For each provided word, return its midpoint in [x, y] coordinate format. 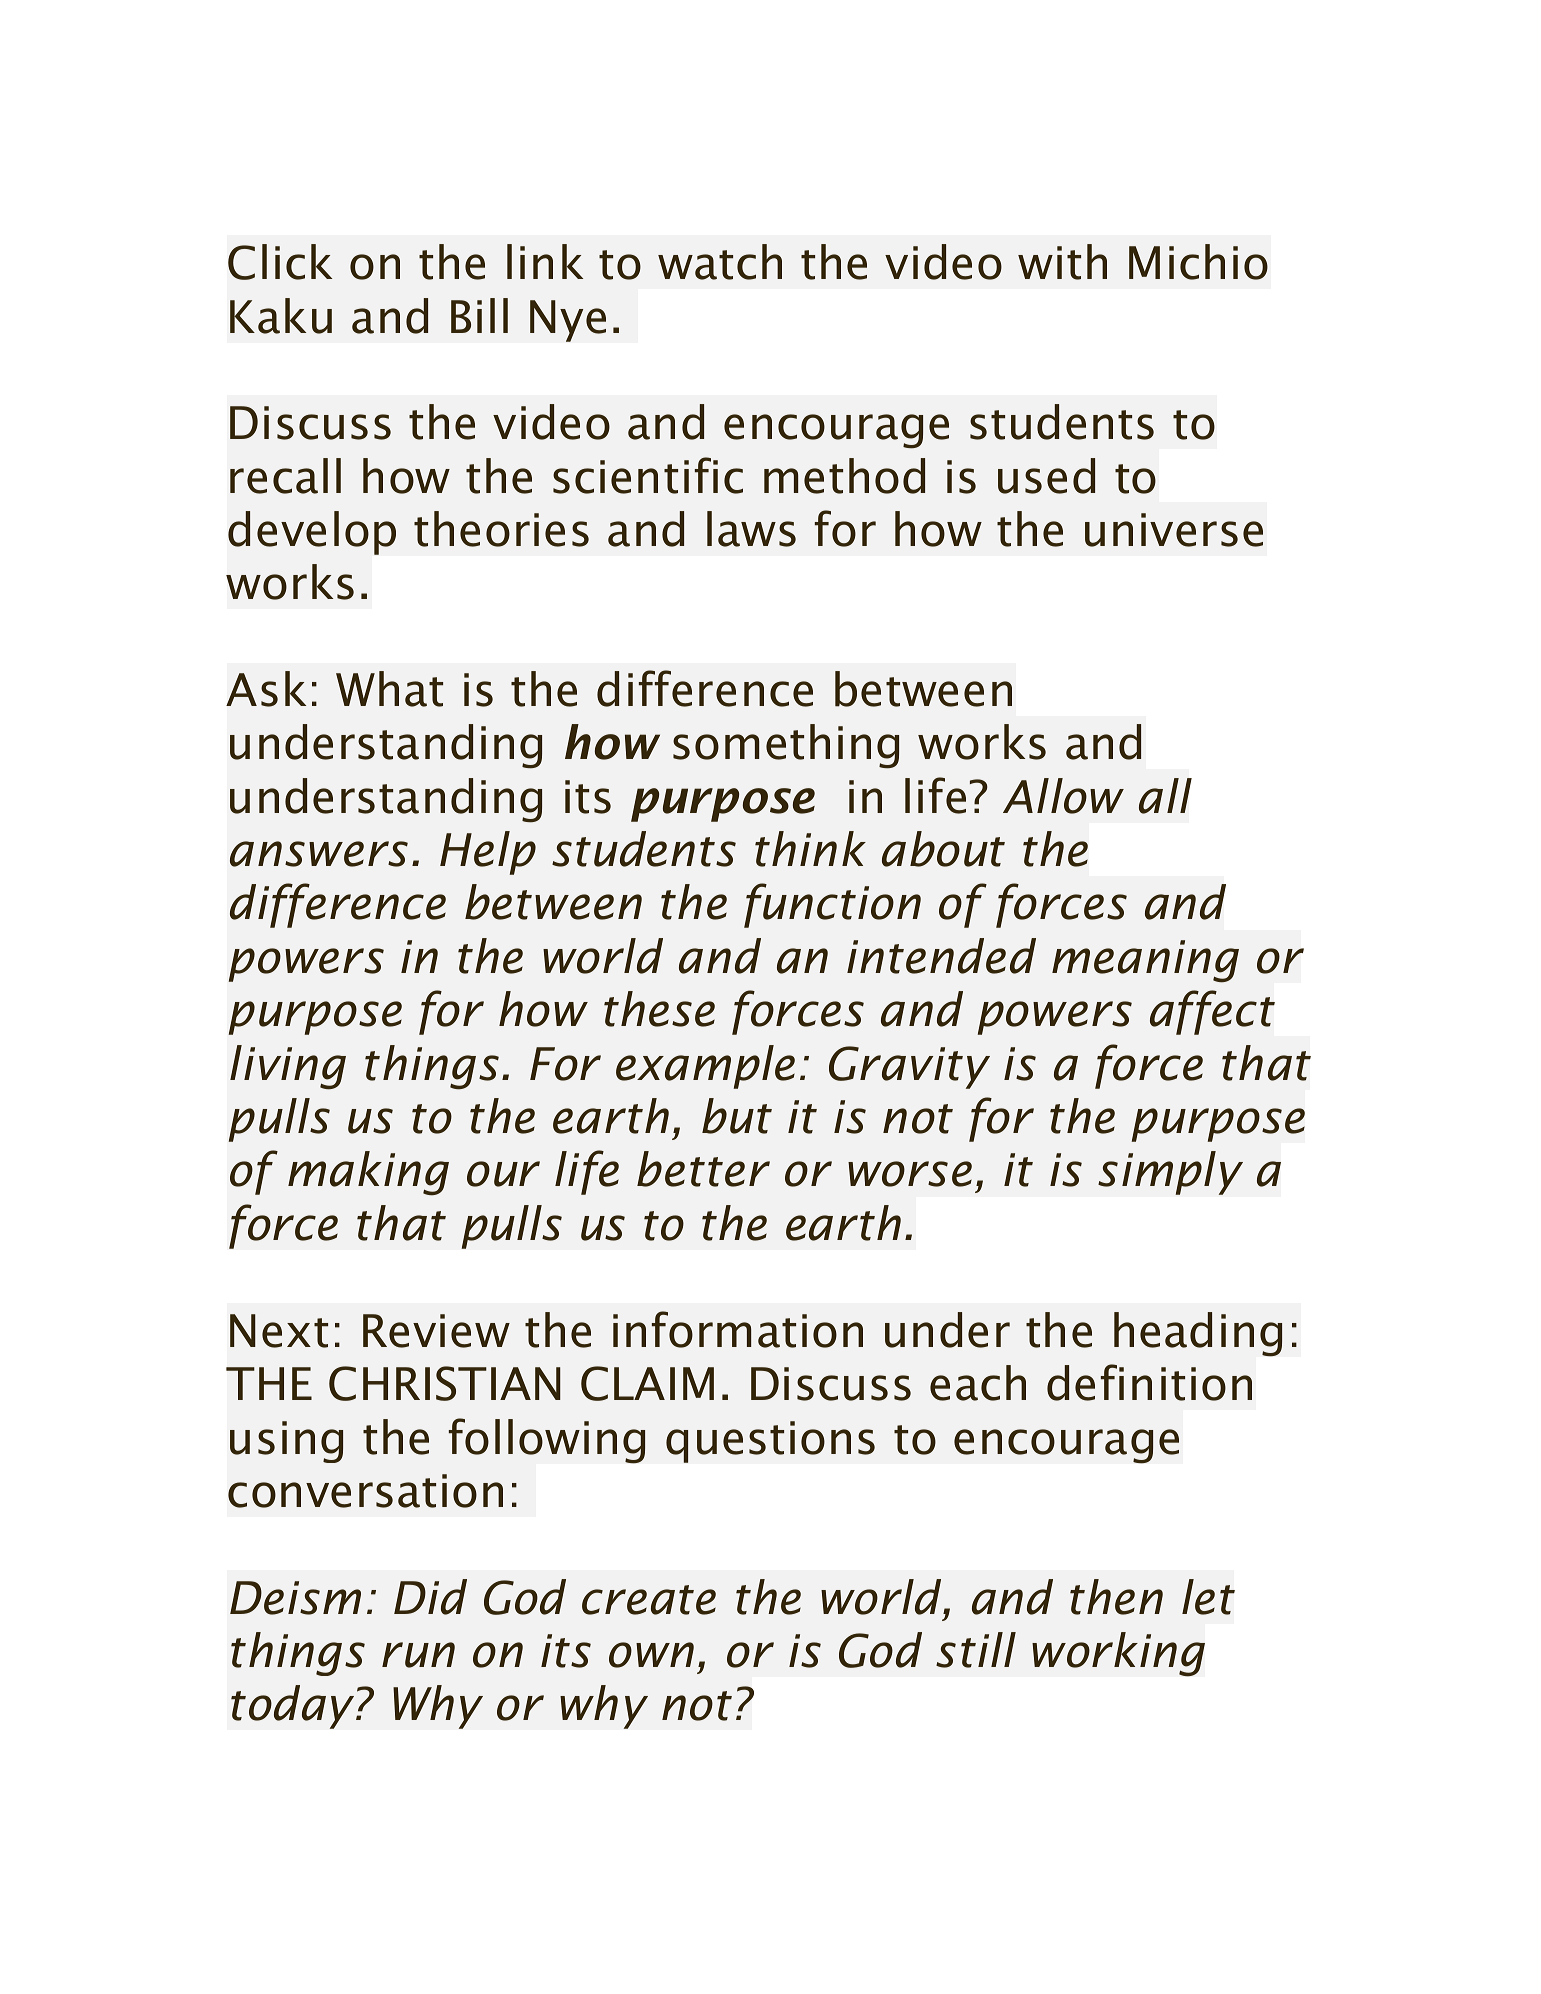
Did [430, 1597]
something [786, 746]
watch [720, 262]
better [703, 1169]
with [1062, 262]
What [389, 689]
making [368, 1173]
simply [1170, 1173]
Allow [1063, 796]
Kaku [281, 316]
